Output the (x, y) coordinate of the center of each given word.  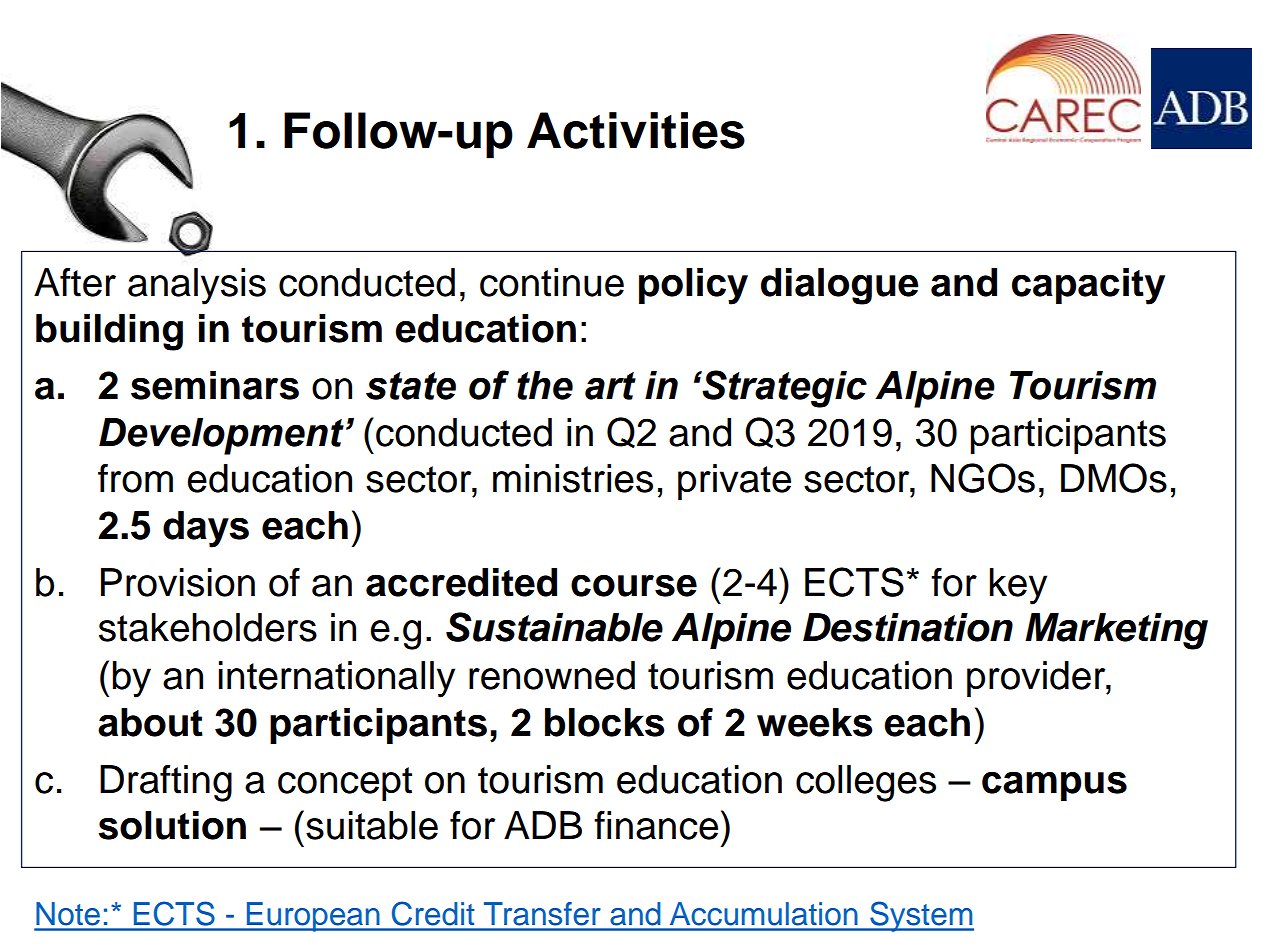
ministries (573, 478)
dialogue (840, 286)
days (206, 529)
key (1018, 586)
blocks (605, 722)
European (313, 917)
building (109, 332)
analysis (197, 286)
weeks (815, 722)
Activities (636, 130)
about (150, 722)
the (545, 385)
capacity (1088, 286)
